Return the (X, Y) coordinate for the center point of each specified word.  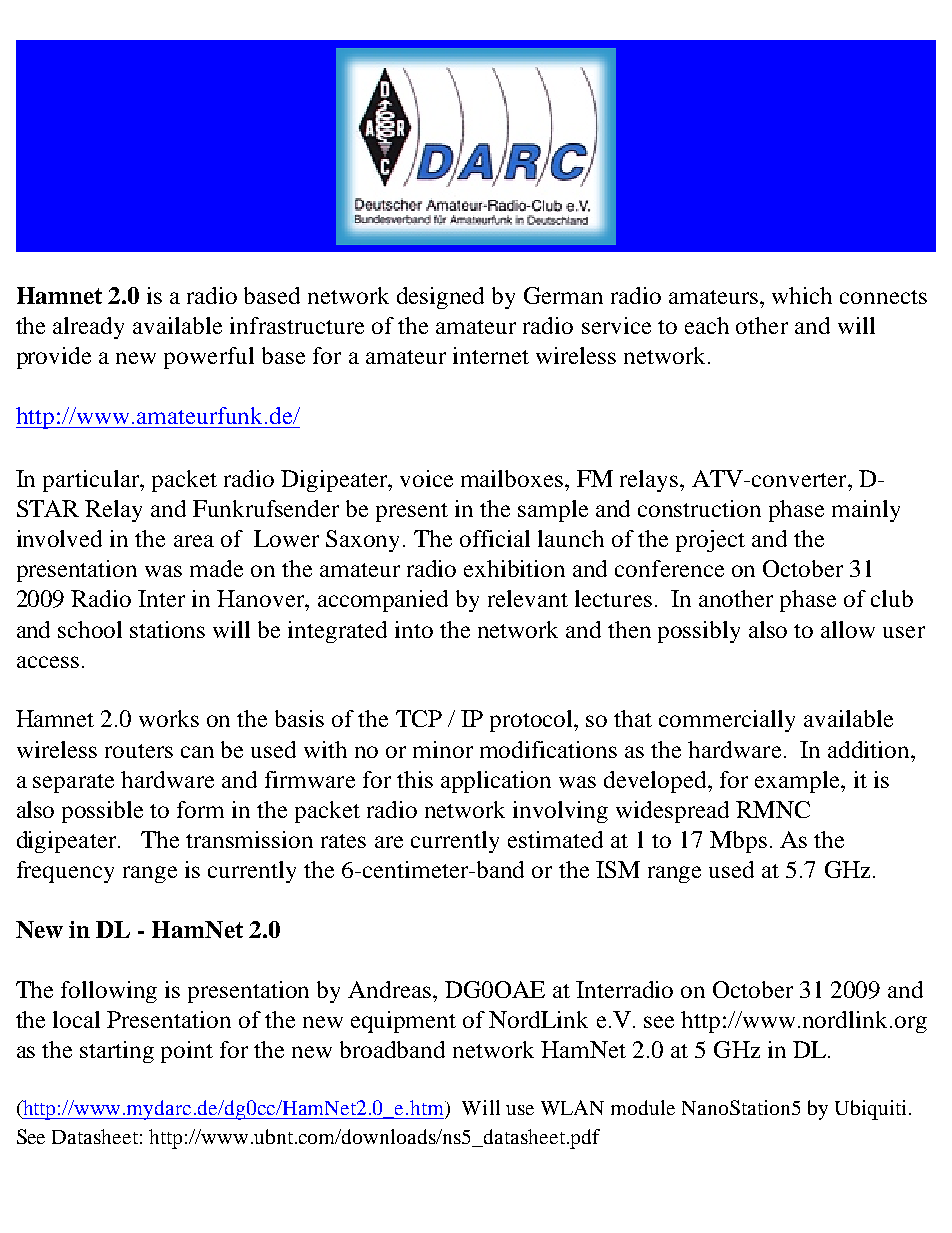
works (169, 718)
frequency (65, 872)
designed (440, 298)
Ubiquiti (870, 1110)
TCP (419, 718)
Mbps (738, 842)
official (495, 538)
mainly (866, 511)
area (194, 541)
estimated (555, 839)
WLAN (572, 1107)
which (802, 295)
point (187, 1052)
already (88, 328)
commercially (727, 721)
